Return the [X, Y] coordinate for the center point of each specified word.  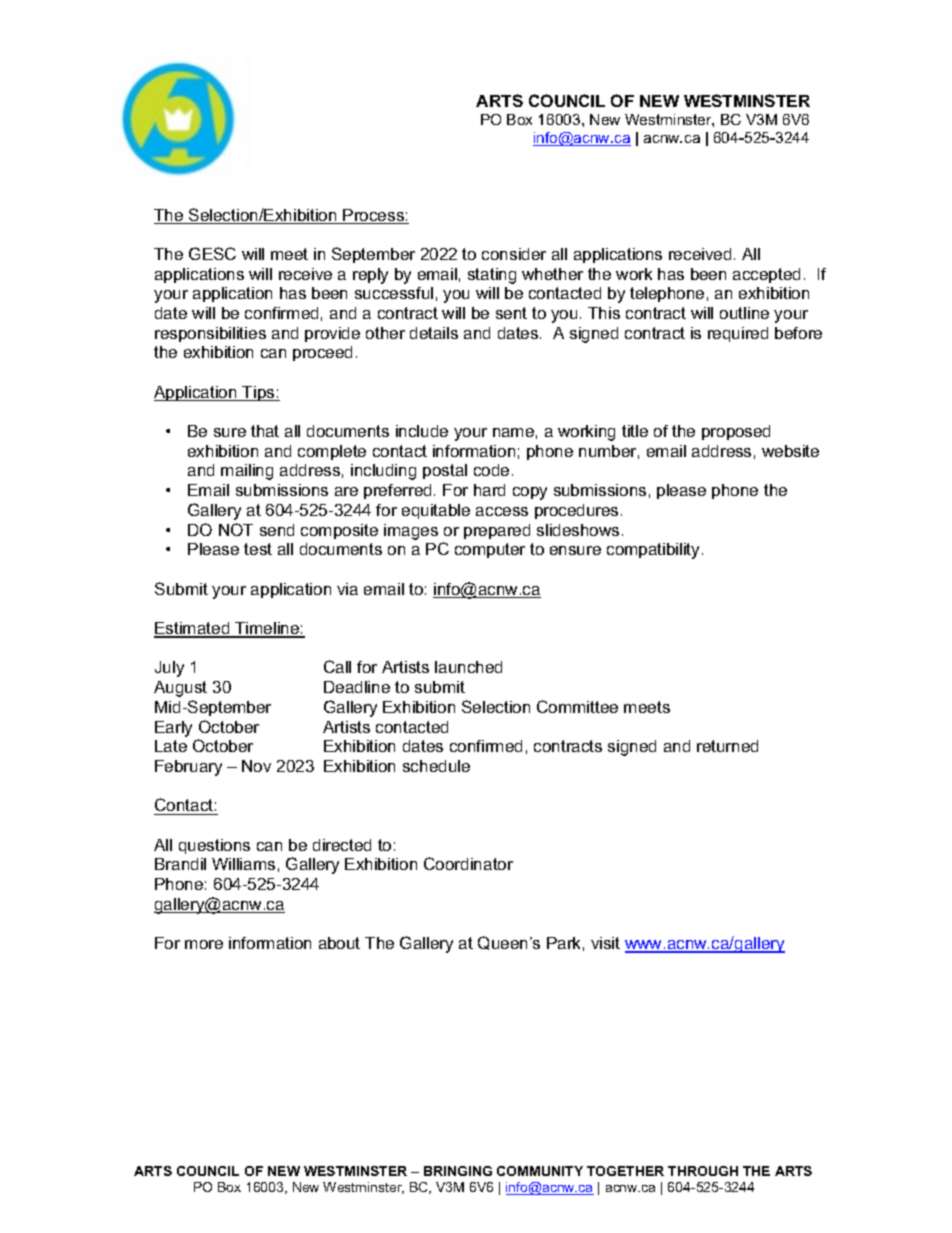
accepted [766, 275]
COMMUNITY [540, 1171]
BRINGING [458, 1171]
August [180, 689]
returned [727, 746]
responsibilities [210, 334]
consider [514, 254]
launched [468, 667]
